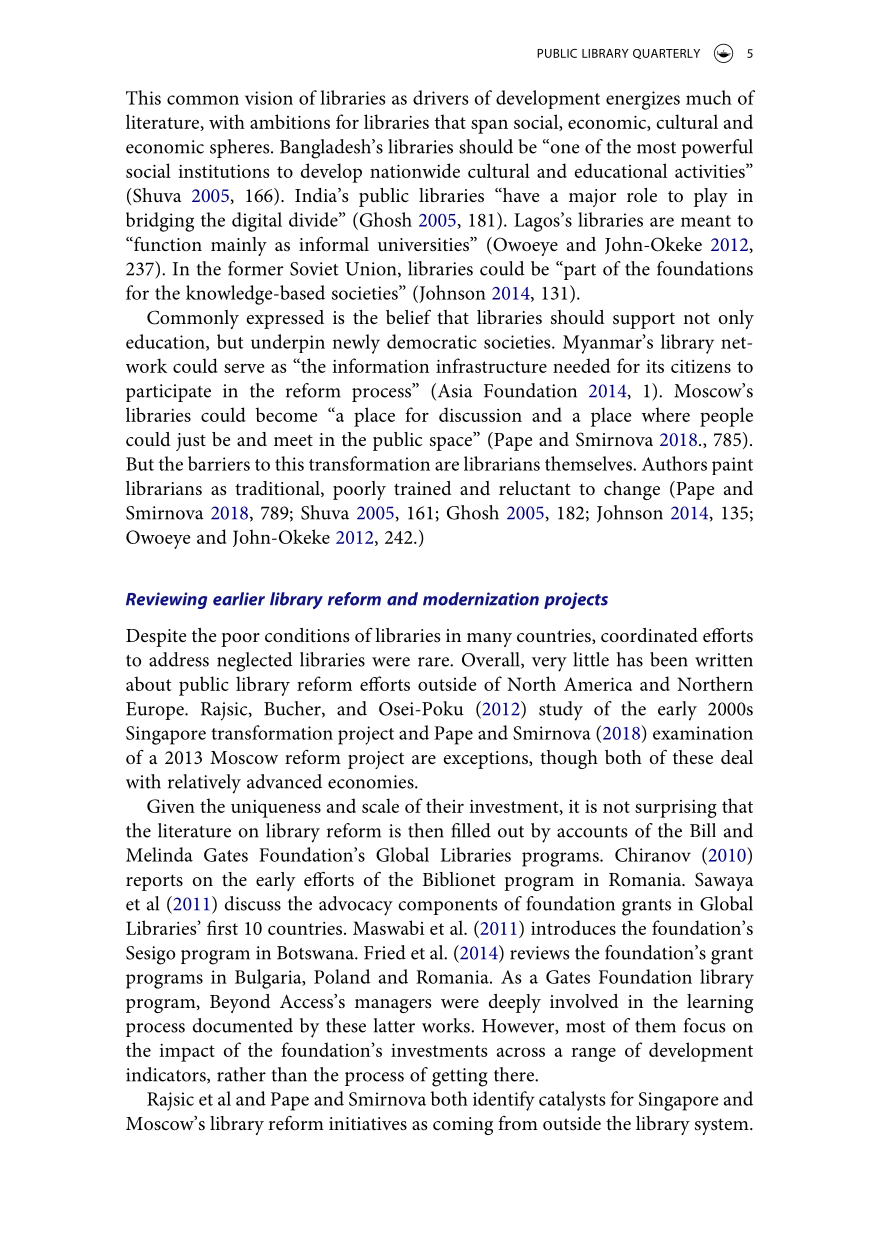  I want to click on drivers, so click(440, 97).
